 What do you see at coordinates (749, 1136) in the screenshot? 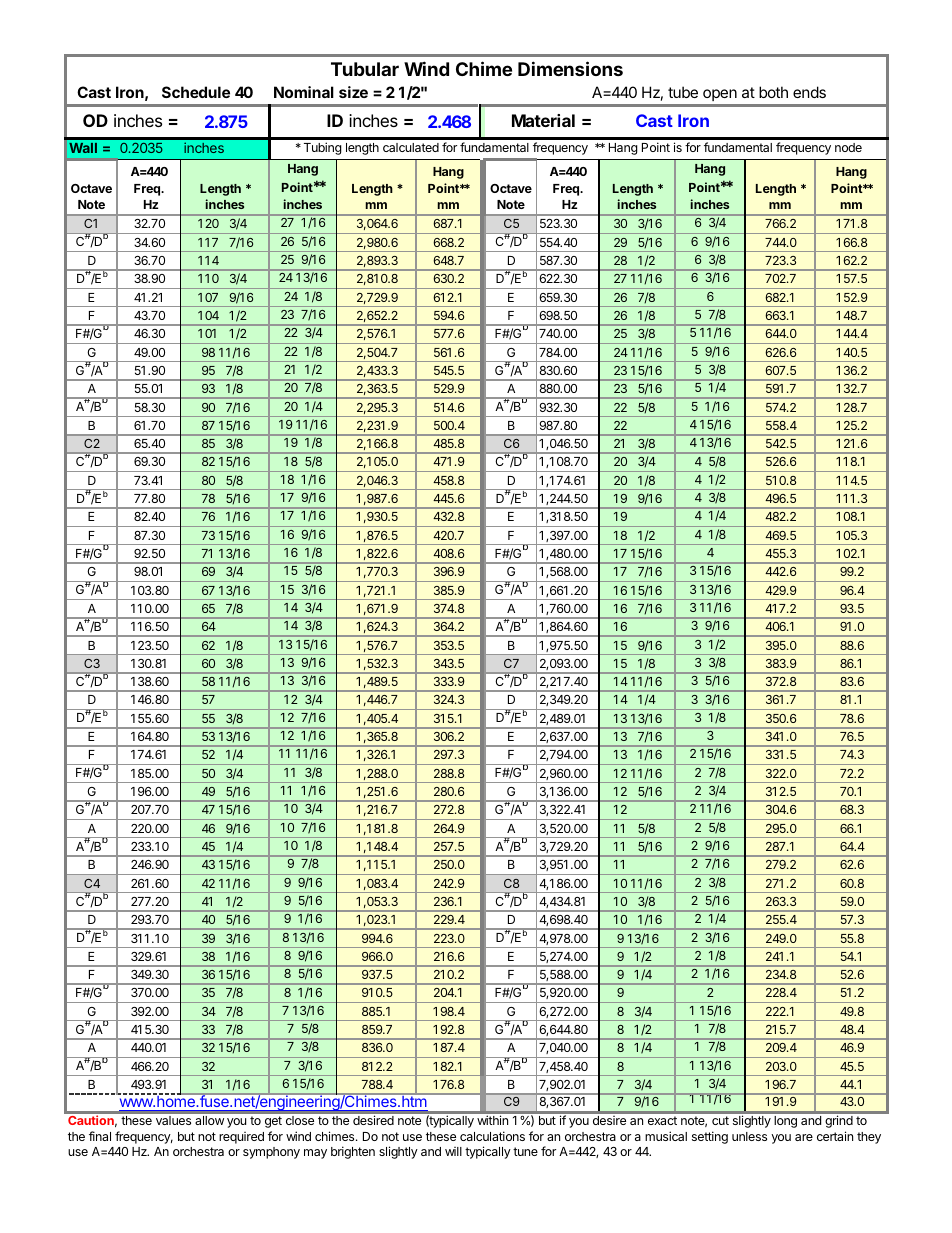
I see `unless` at bounding box center [749, 1136].
